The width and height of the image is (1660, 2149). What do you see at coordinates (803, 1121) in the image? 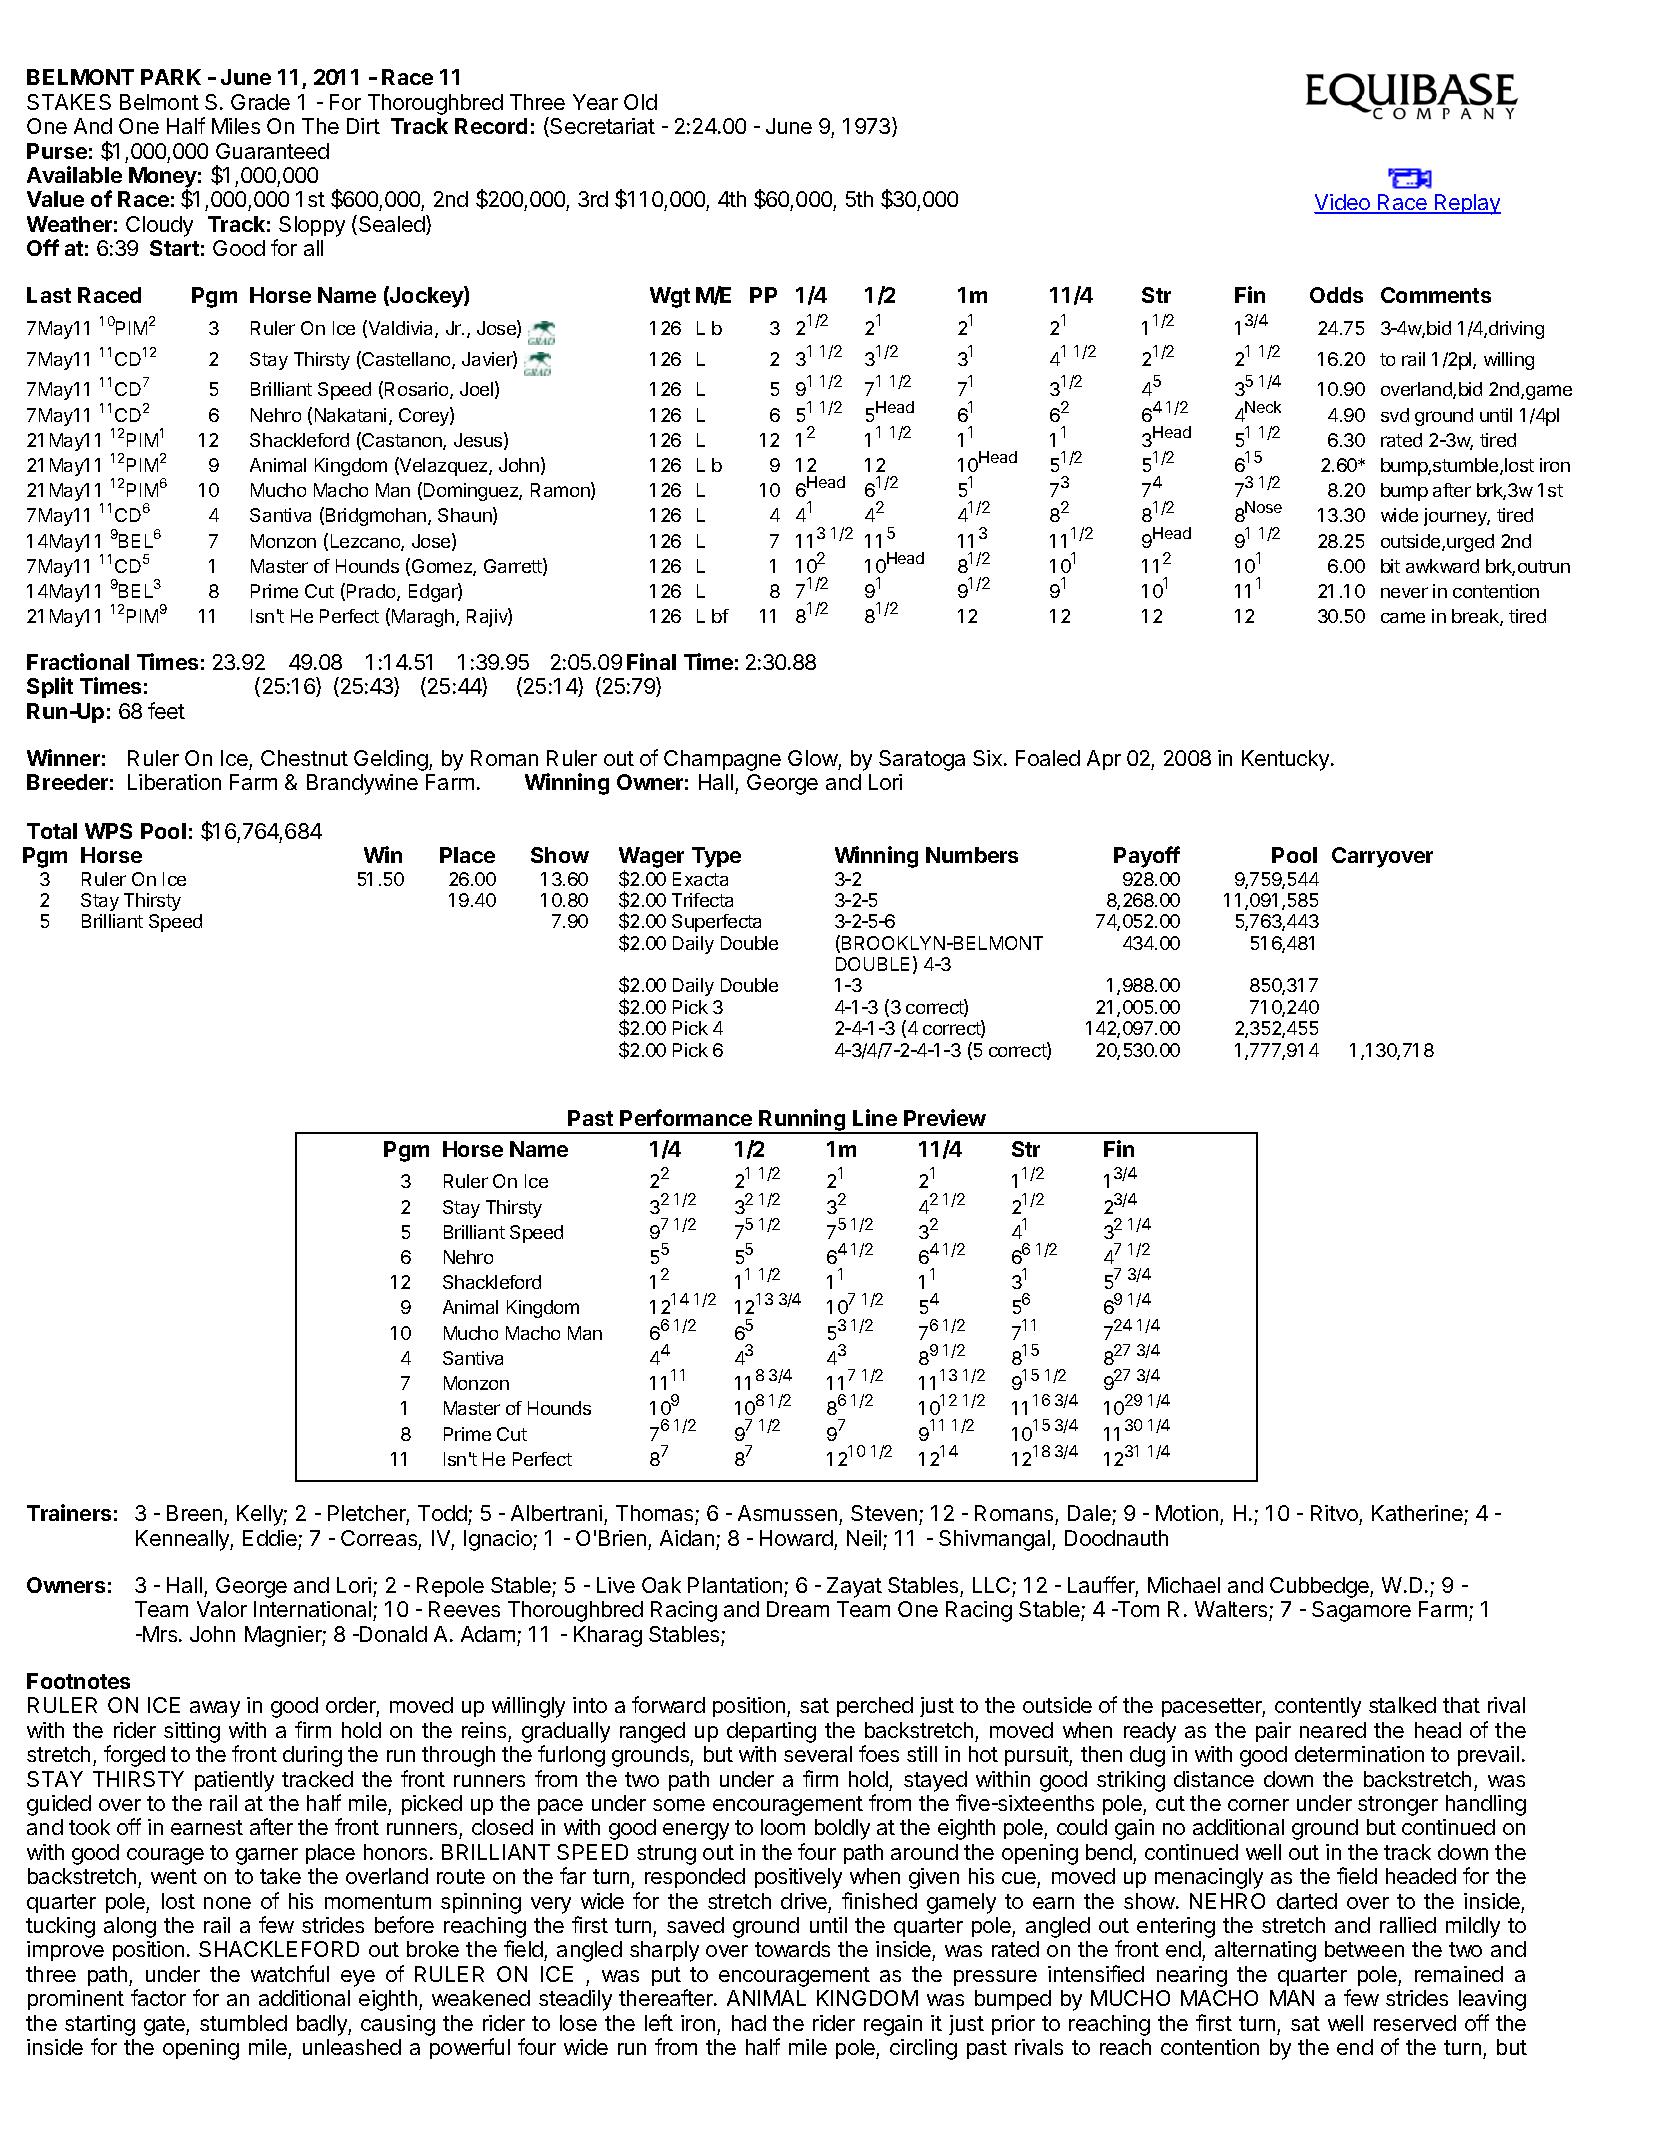
I see `Running` at bounding box center [803, 1121].
